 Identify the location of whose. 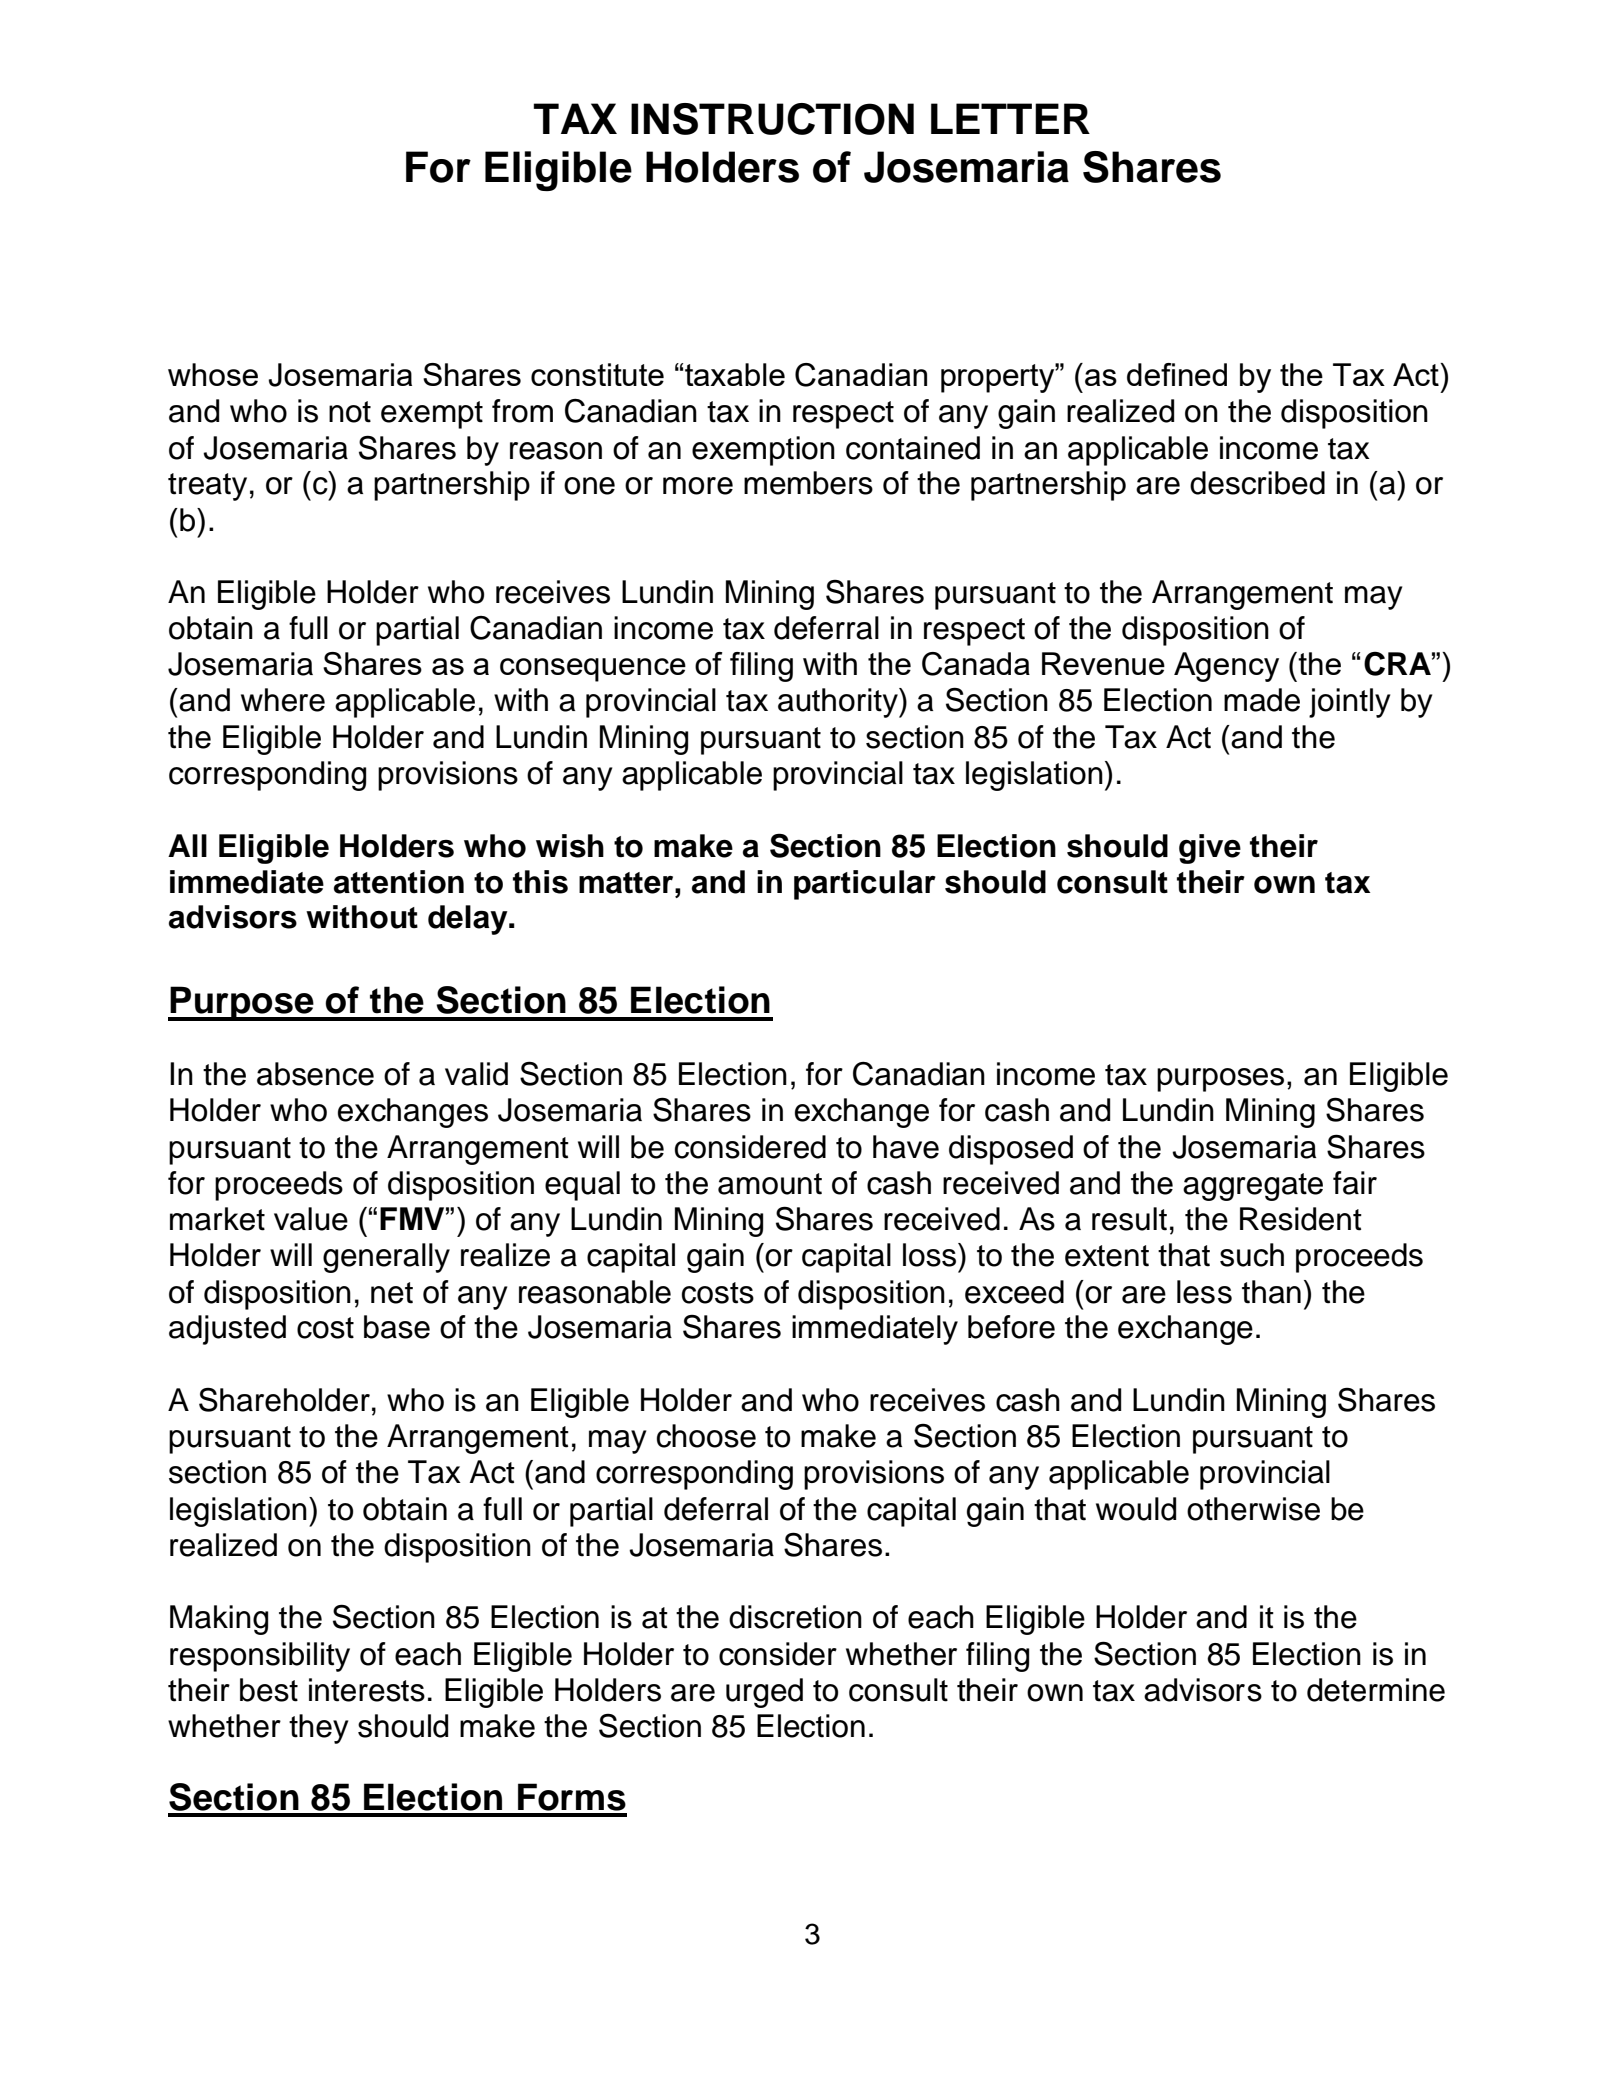
(213, 374).
